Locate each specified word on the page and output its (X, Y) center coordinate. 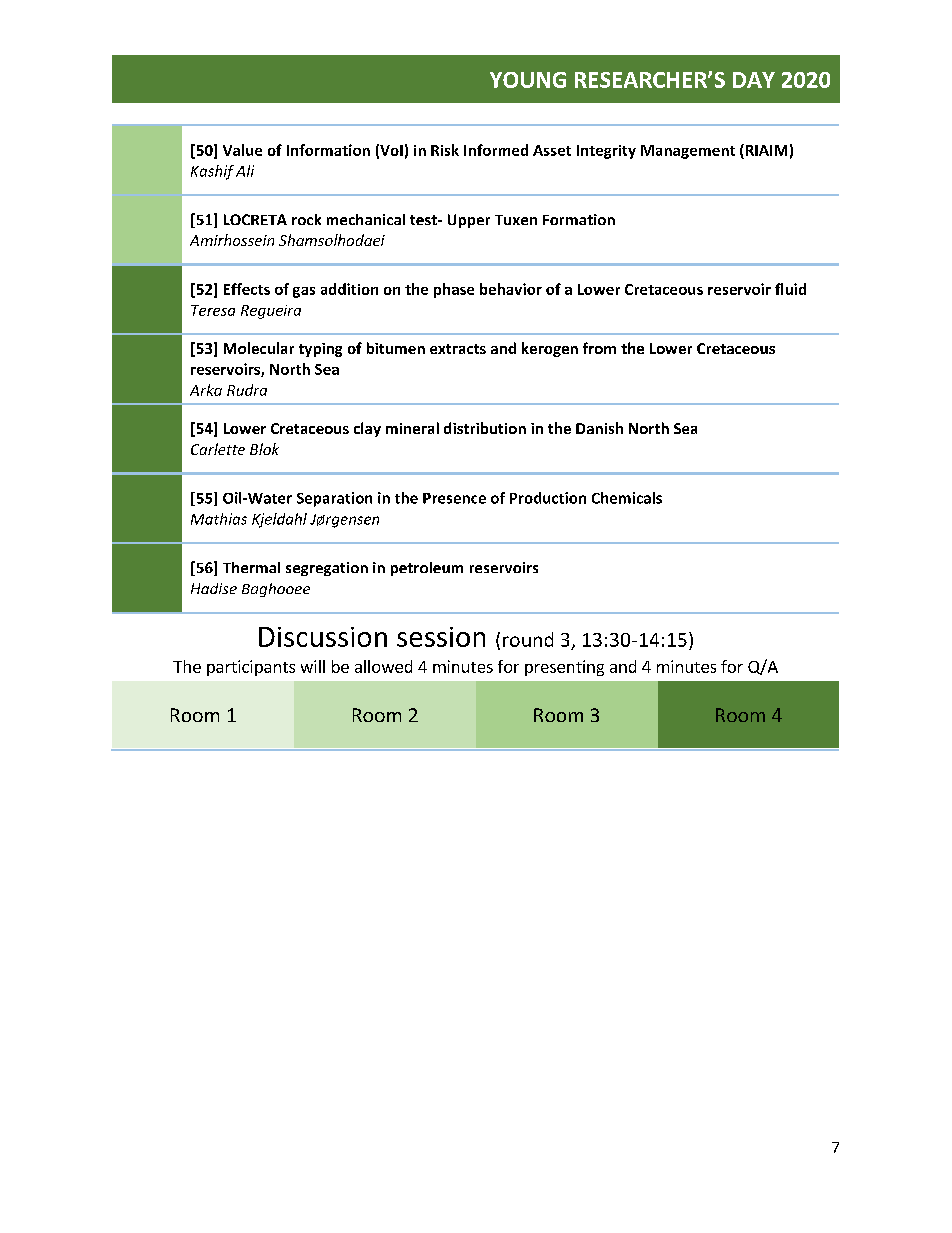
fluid (790, 289)
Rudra (247, 390)
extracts (458, 349)
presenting (564, 668)
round (528, 639)
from (599, 348)
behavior (511, 289)
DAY (754, 80)
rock (306, 219)
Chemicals (627, 498)
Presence (454, 498)
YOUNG (528, 80)
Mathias (219, 519)
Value (242, 150)
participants (251, 668)
